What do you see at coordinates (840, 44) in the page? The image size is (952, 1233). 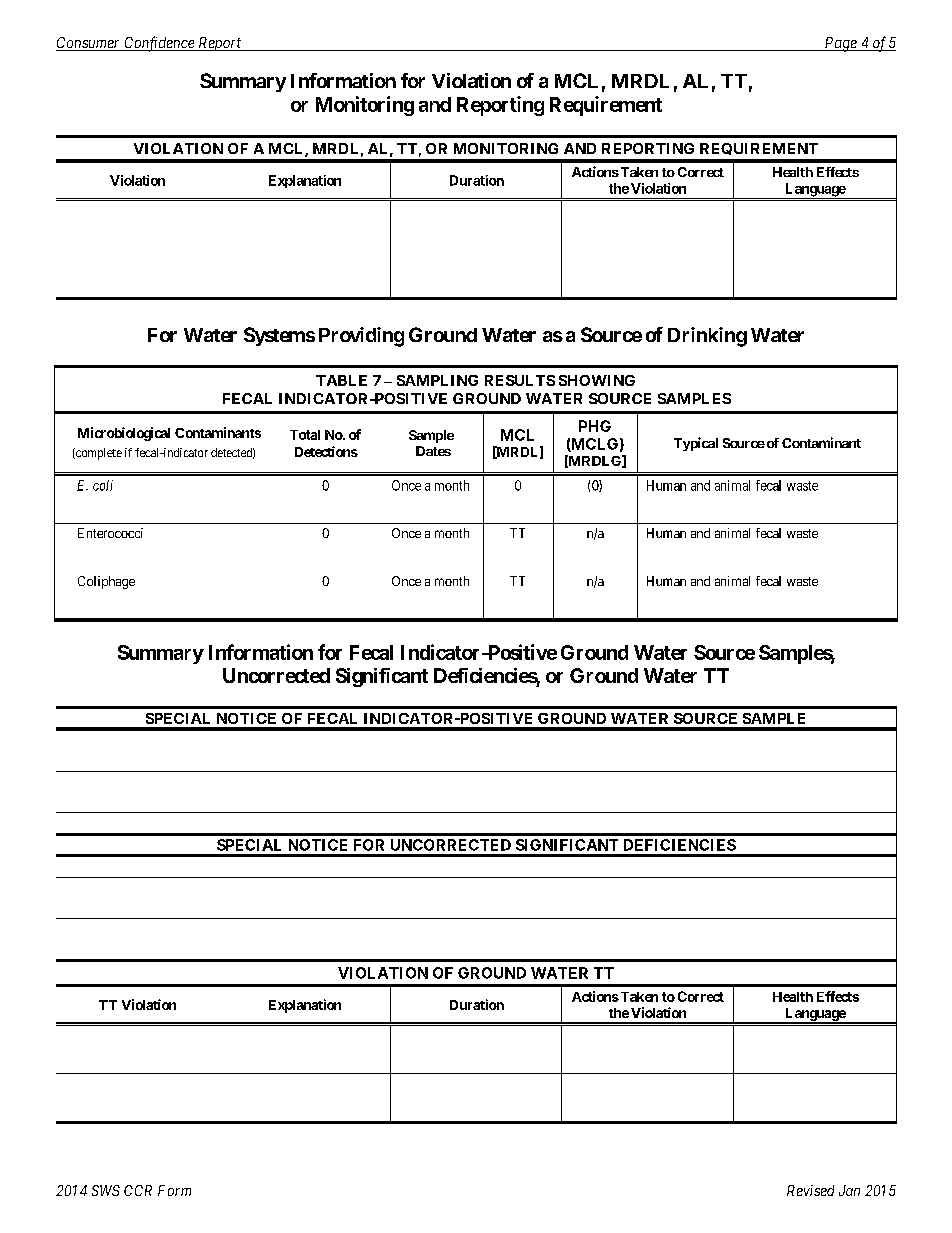 I see `Page` at bounding box center [840, 44].
